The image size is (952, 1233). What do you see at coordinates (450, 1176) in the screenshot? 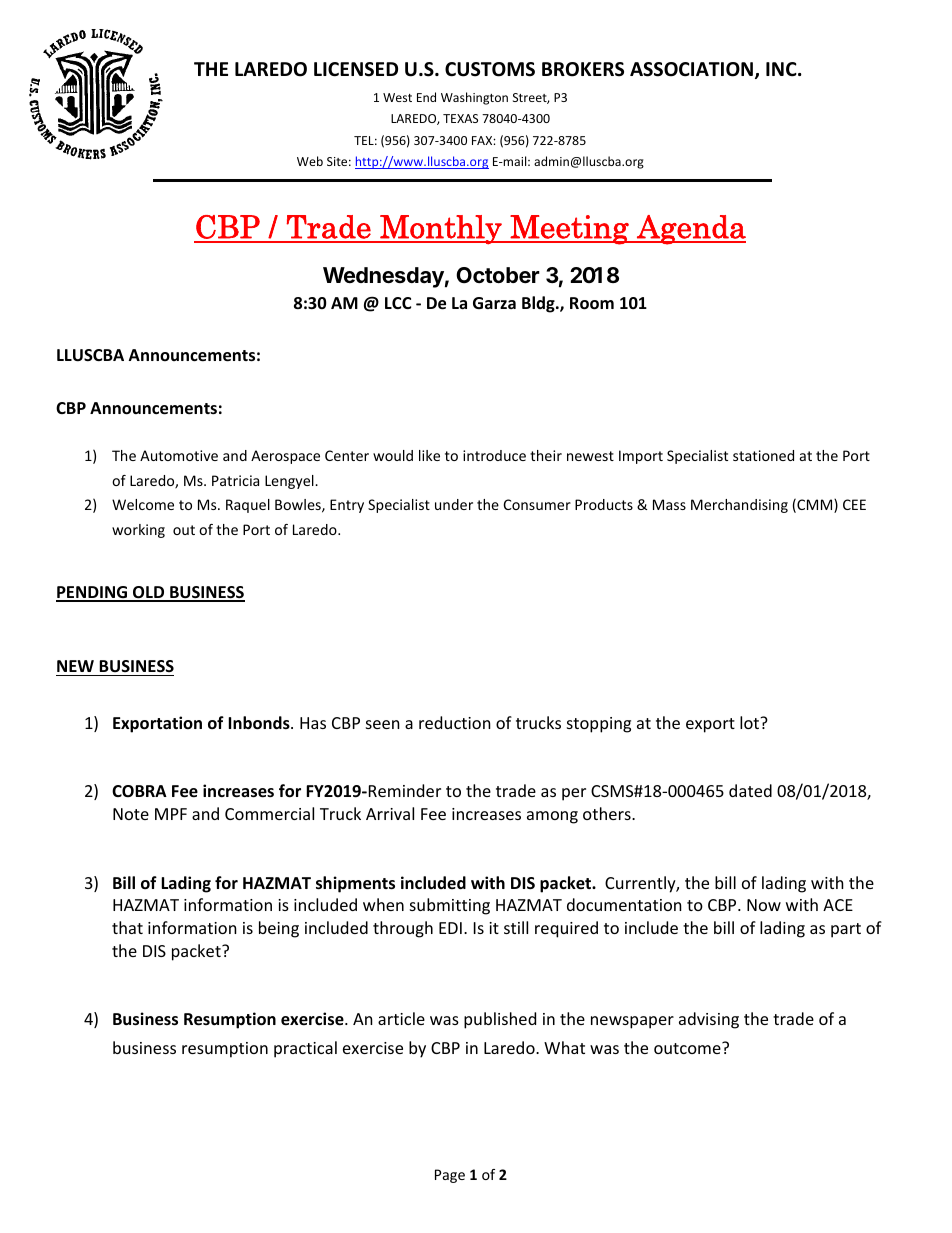
I see `Page` at bounding box center [450, 1176].
